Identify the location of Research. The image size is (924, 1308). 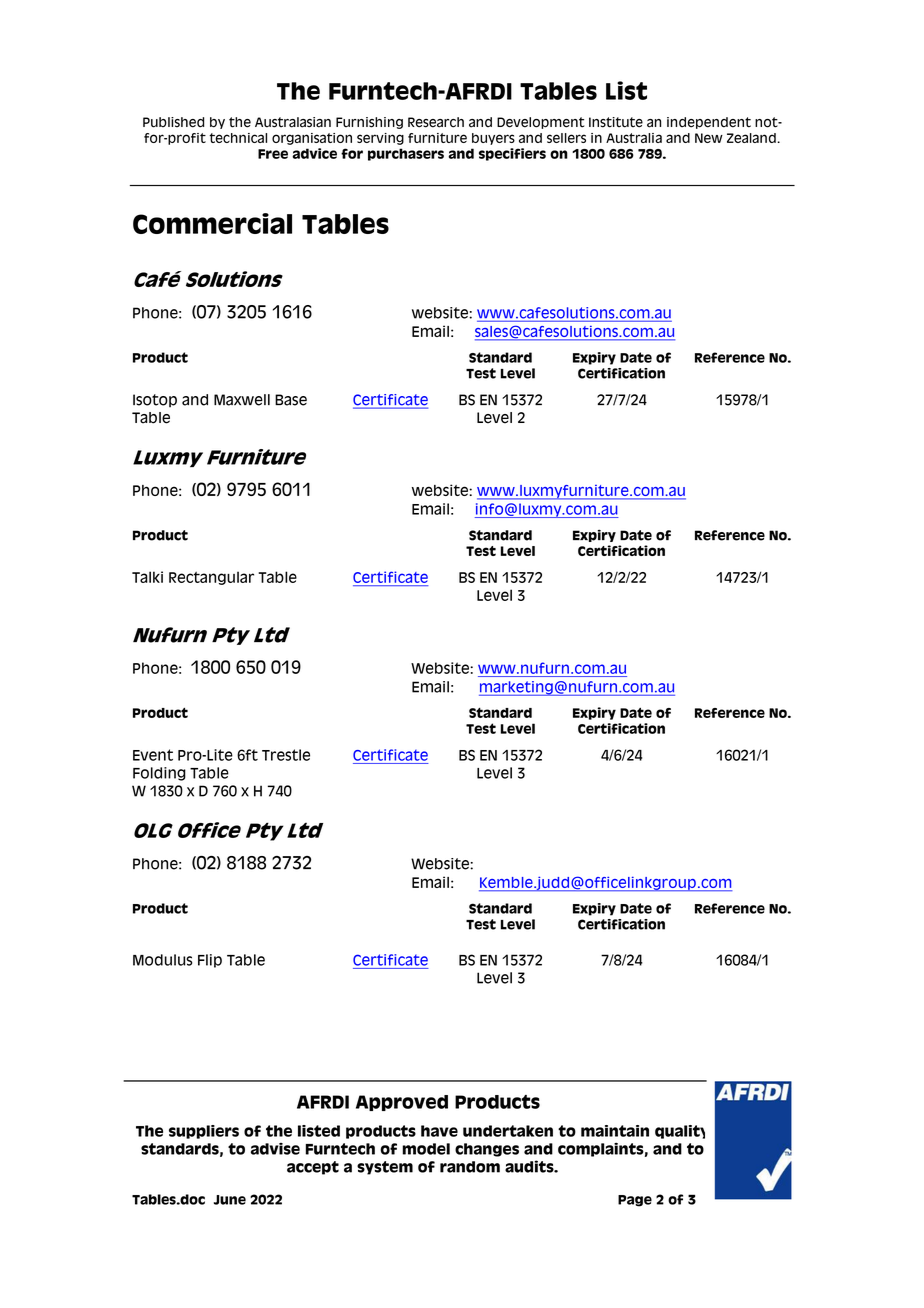
(436, 122).
